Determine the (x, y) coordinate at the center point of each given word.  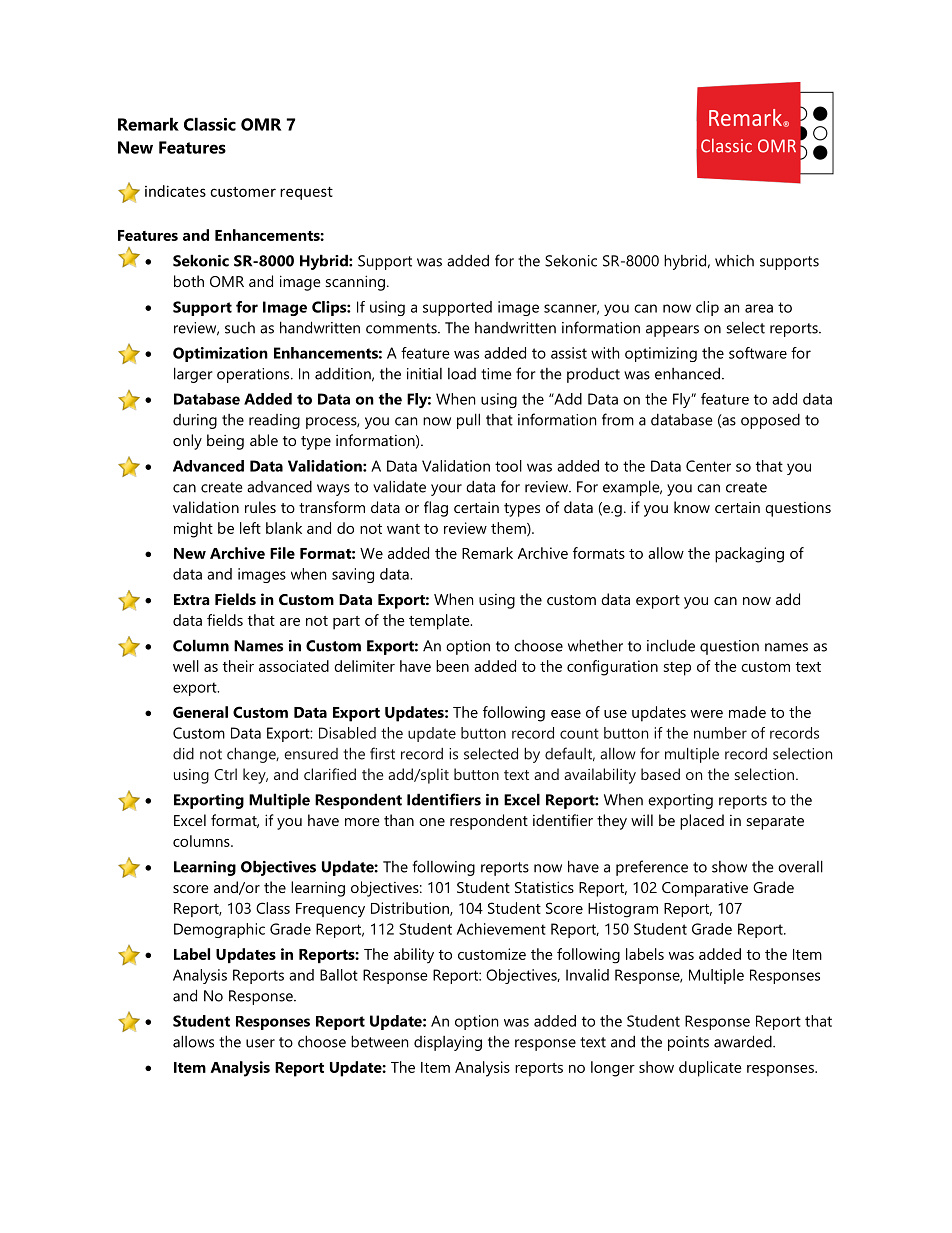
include (671, 645)
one (432, 822)
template (440, 622)
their (238, 666)
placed (702, 822)
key (255, 776)
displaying (448, 1043)
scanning (355, 283)
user (260, 1043)
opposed (770, 421)
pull (468, 421)
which (734, 261)
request (306, 193)
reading (274, 421)
